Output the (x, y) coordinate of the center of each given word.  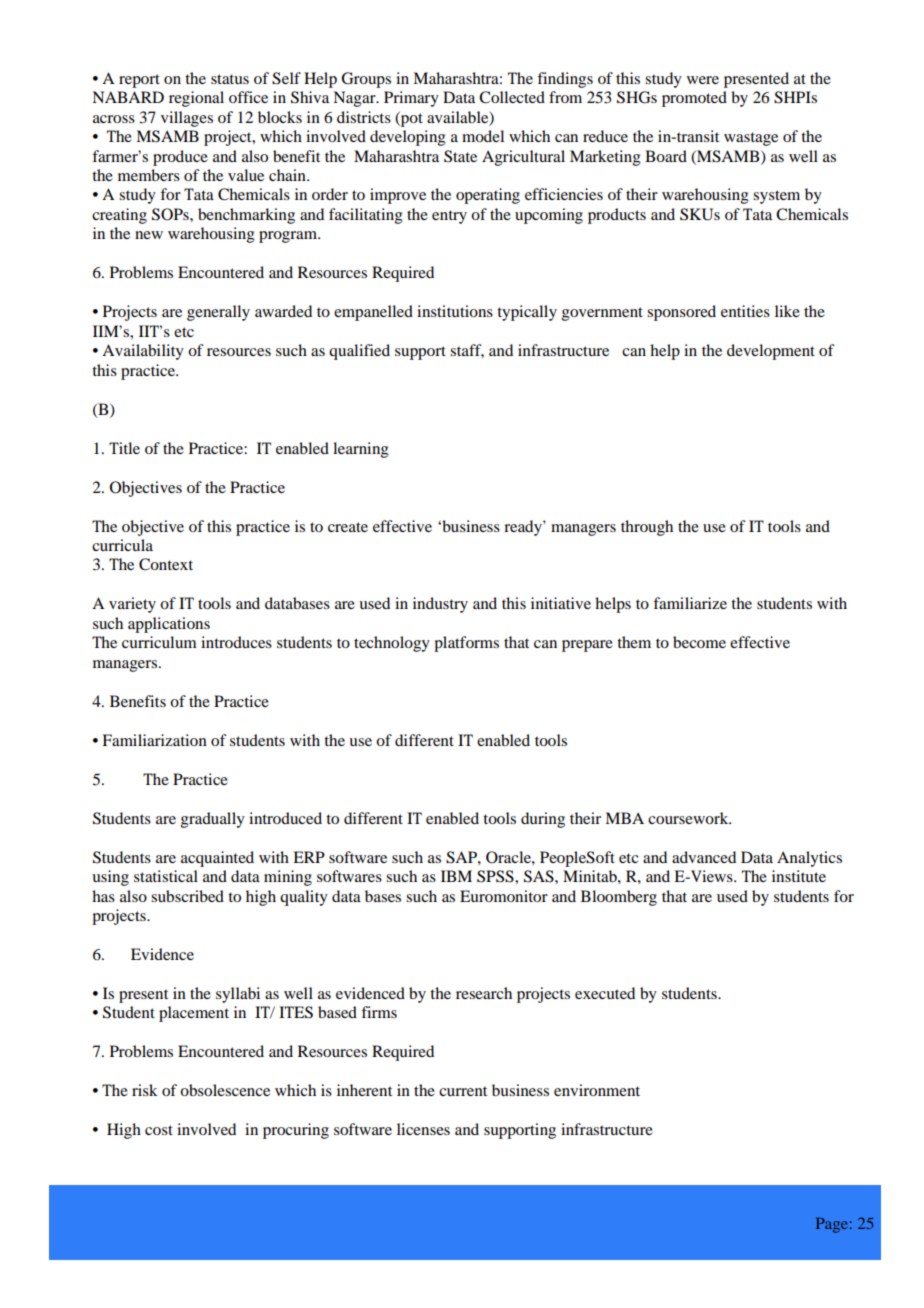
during (543, 820)
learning (361, 450)
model (483, 136)
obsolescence (225, 1090)
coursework (689, 818)
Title (124, 448)
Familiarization (154, 740)
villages (187, 119)
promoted (694, 99)
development (771, 352)
